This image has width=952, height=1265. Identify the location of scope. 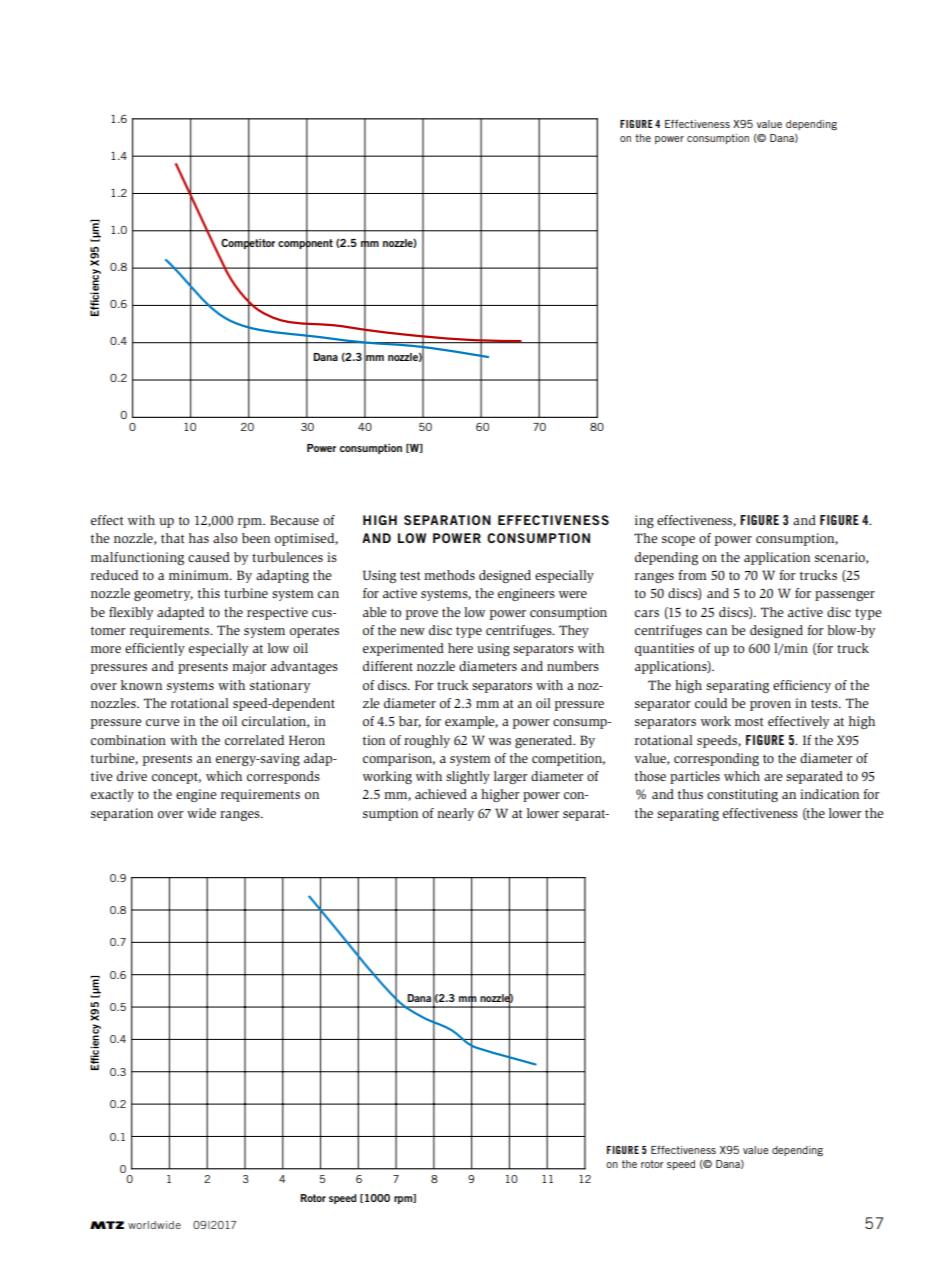
(678, 541).
